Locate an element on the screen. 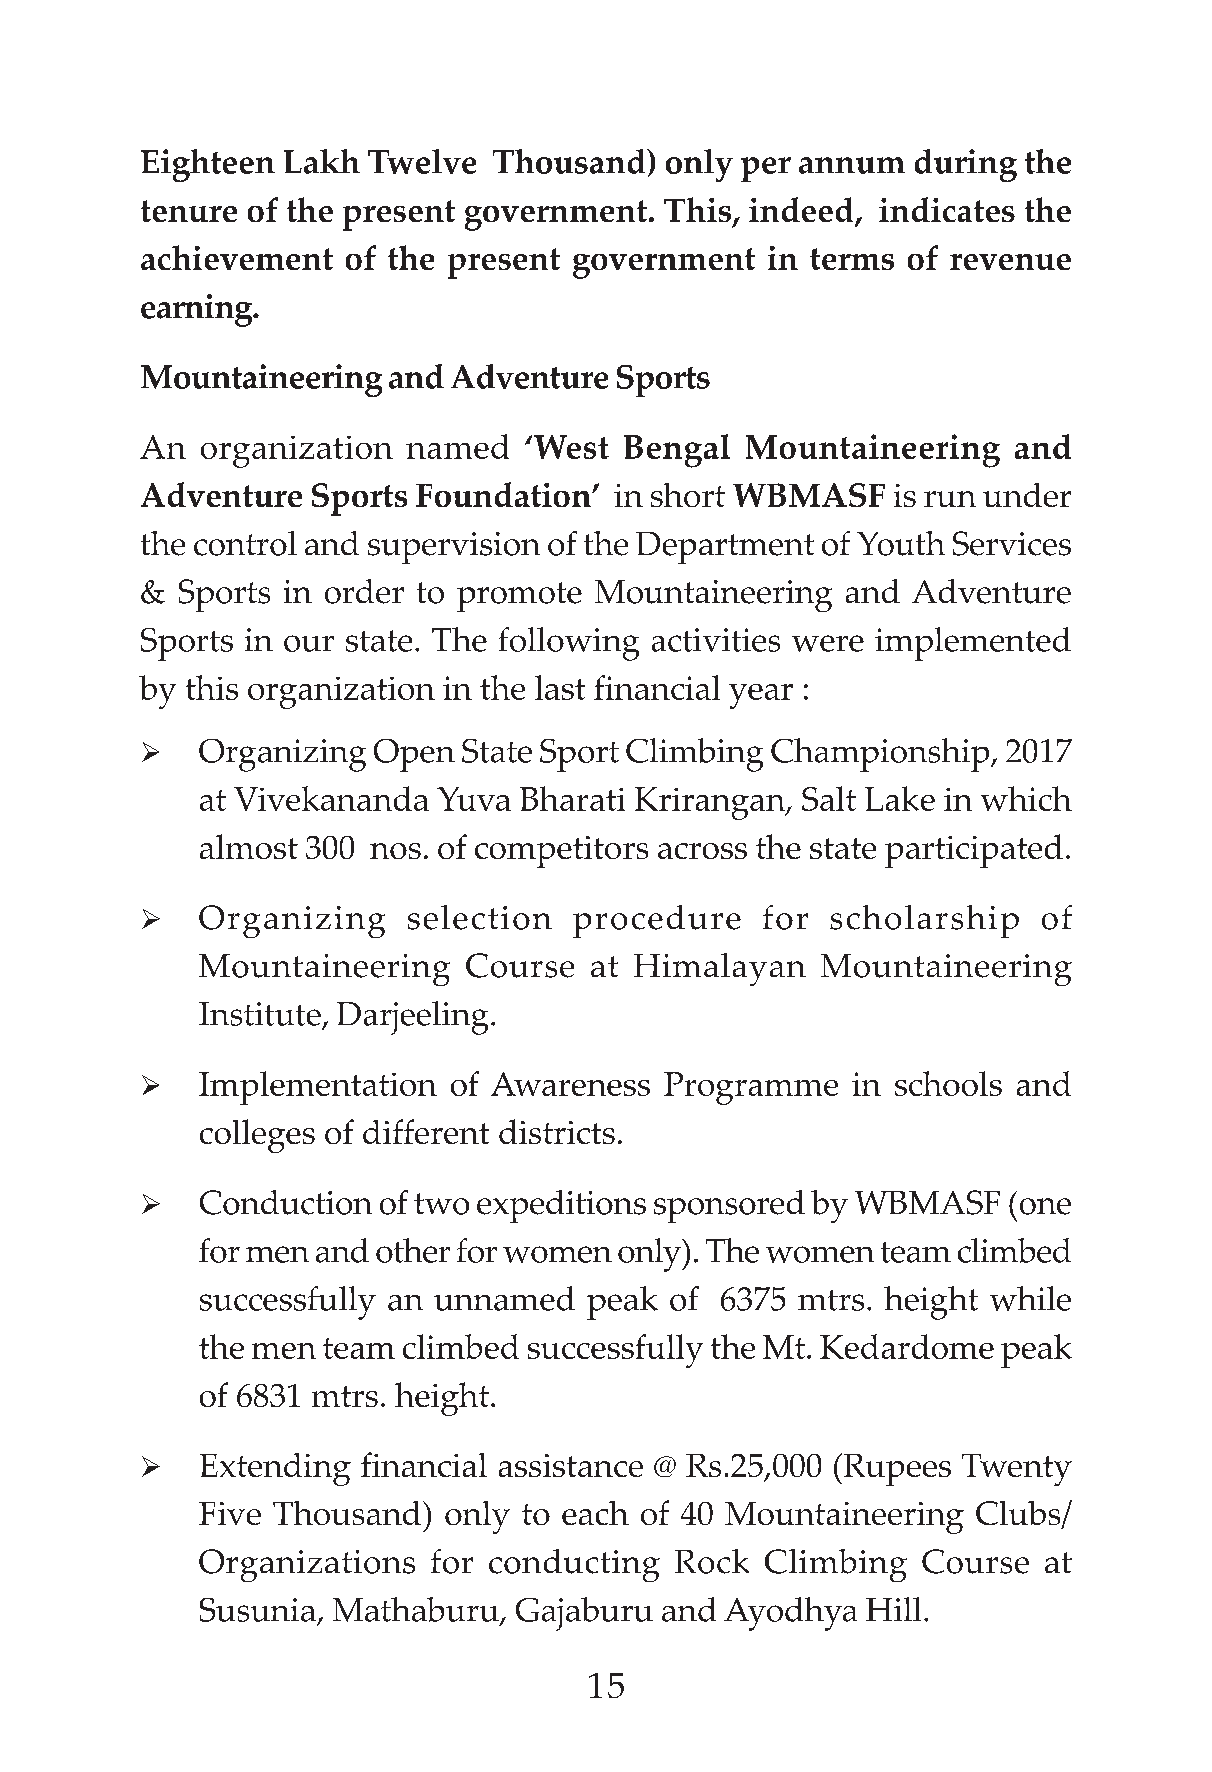 Image resolution: width=1212 pixels, height=1772 pixels. Five is located at coordinates (230, 1513).
